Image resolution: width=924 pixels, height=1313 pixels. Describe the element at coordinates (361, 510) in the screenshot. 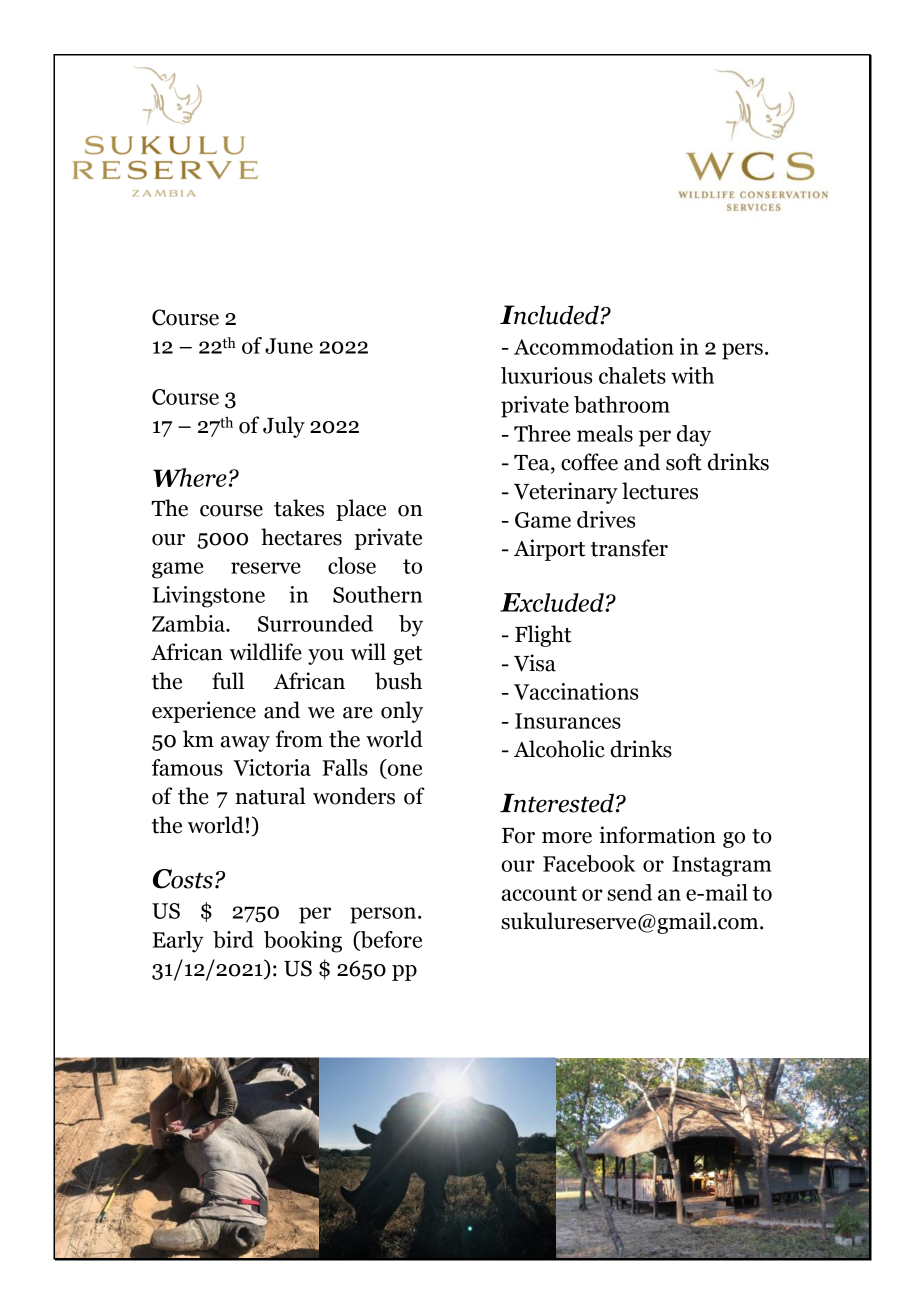

I see `place` at that location.
